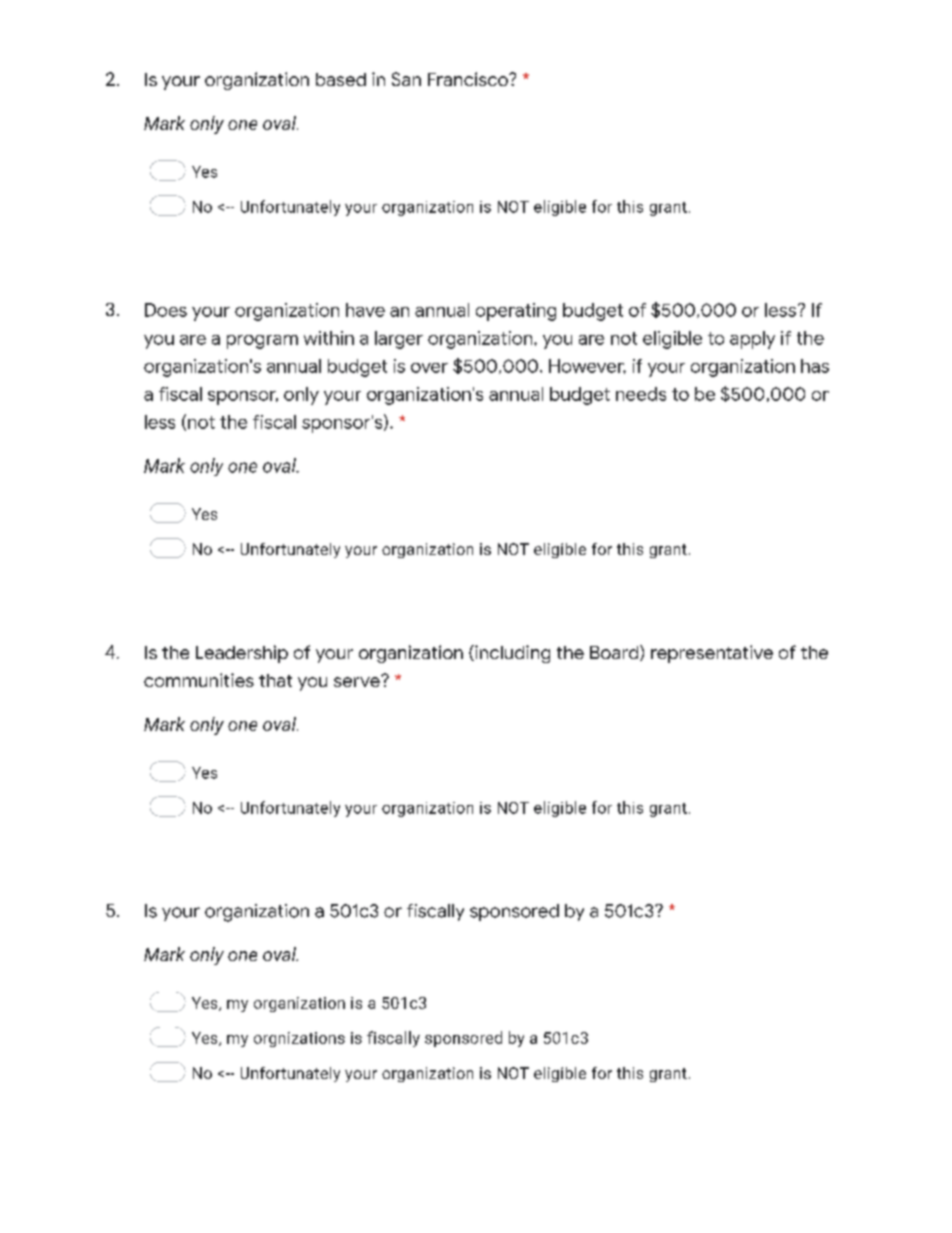 This screenshot has height=1233, width=952. I want to click on Does, so click(166, 310).
